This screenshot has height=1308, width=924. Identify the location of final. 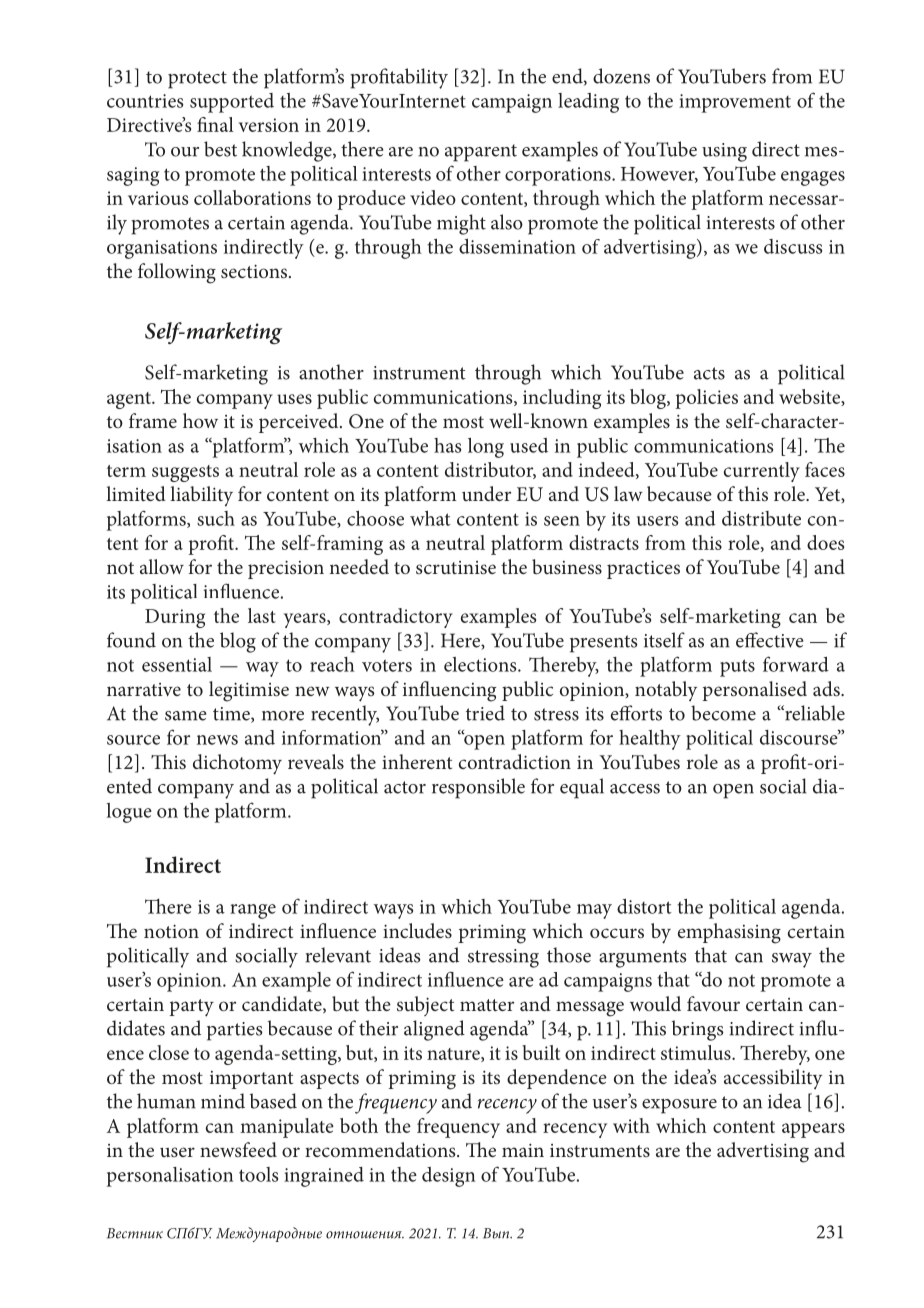
(215, 124).
